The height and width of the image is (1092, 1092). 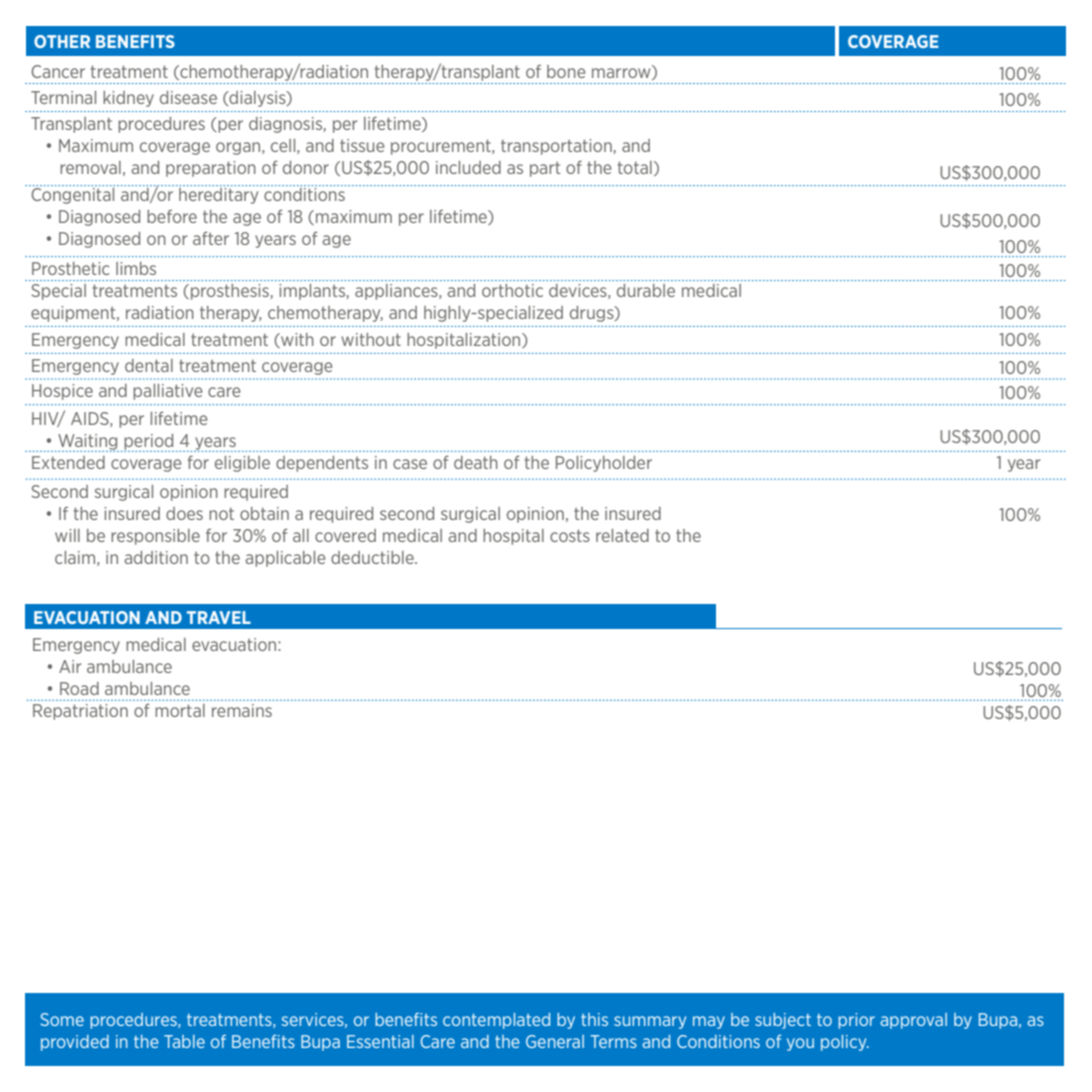 I want to click on Table, so click(x=184, y=1041).
